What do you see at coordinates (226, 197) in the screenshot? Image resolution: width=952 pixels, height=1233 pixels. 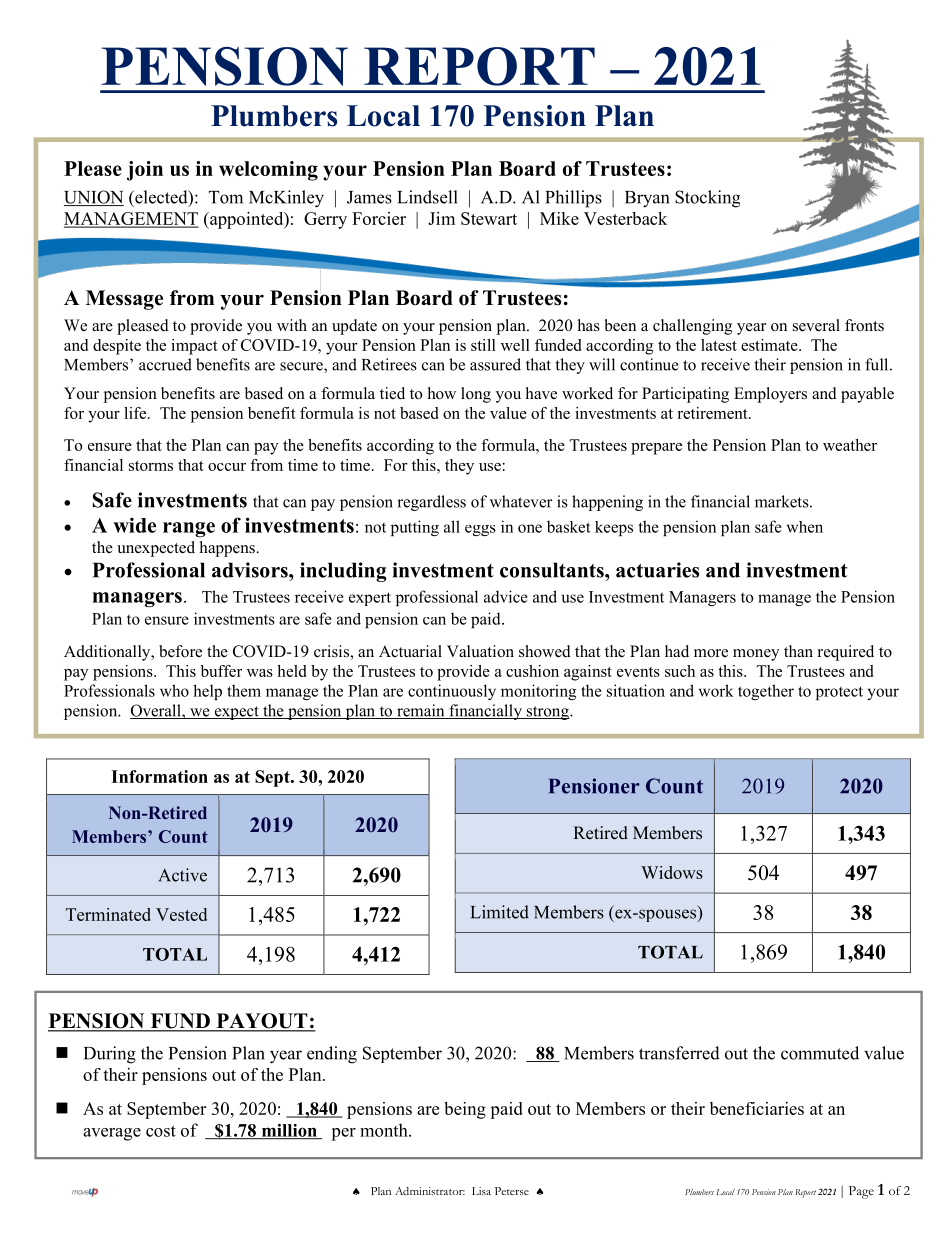 I see `Tom` at bounding box center [226, 197].
